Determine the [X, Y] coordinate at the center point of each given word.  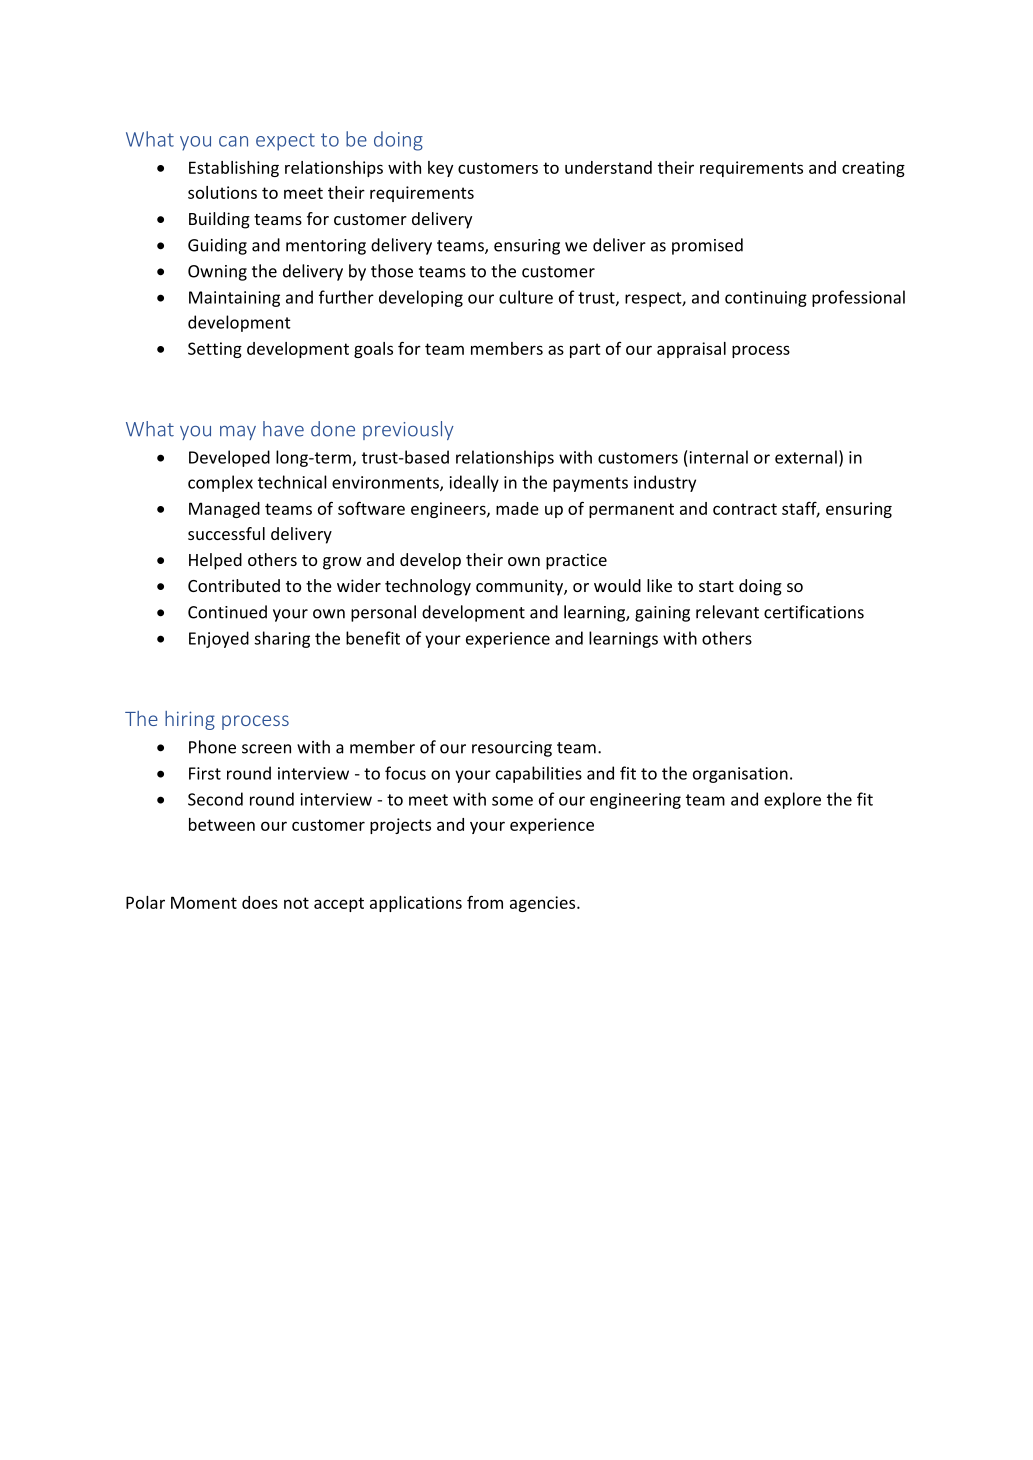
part [585, 350]
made [517, 508]
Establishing [234, 169]
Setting [215, 350]
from [485, 902]
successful [226, 533]
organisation [740, 775]
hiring [190, 720]
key [440, 169]
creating [873, 169]
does [260, 902]
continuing [766, 299]
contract [745, 509]
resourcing [512, 749]
